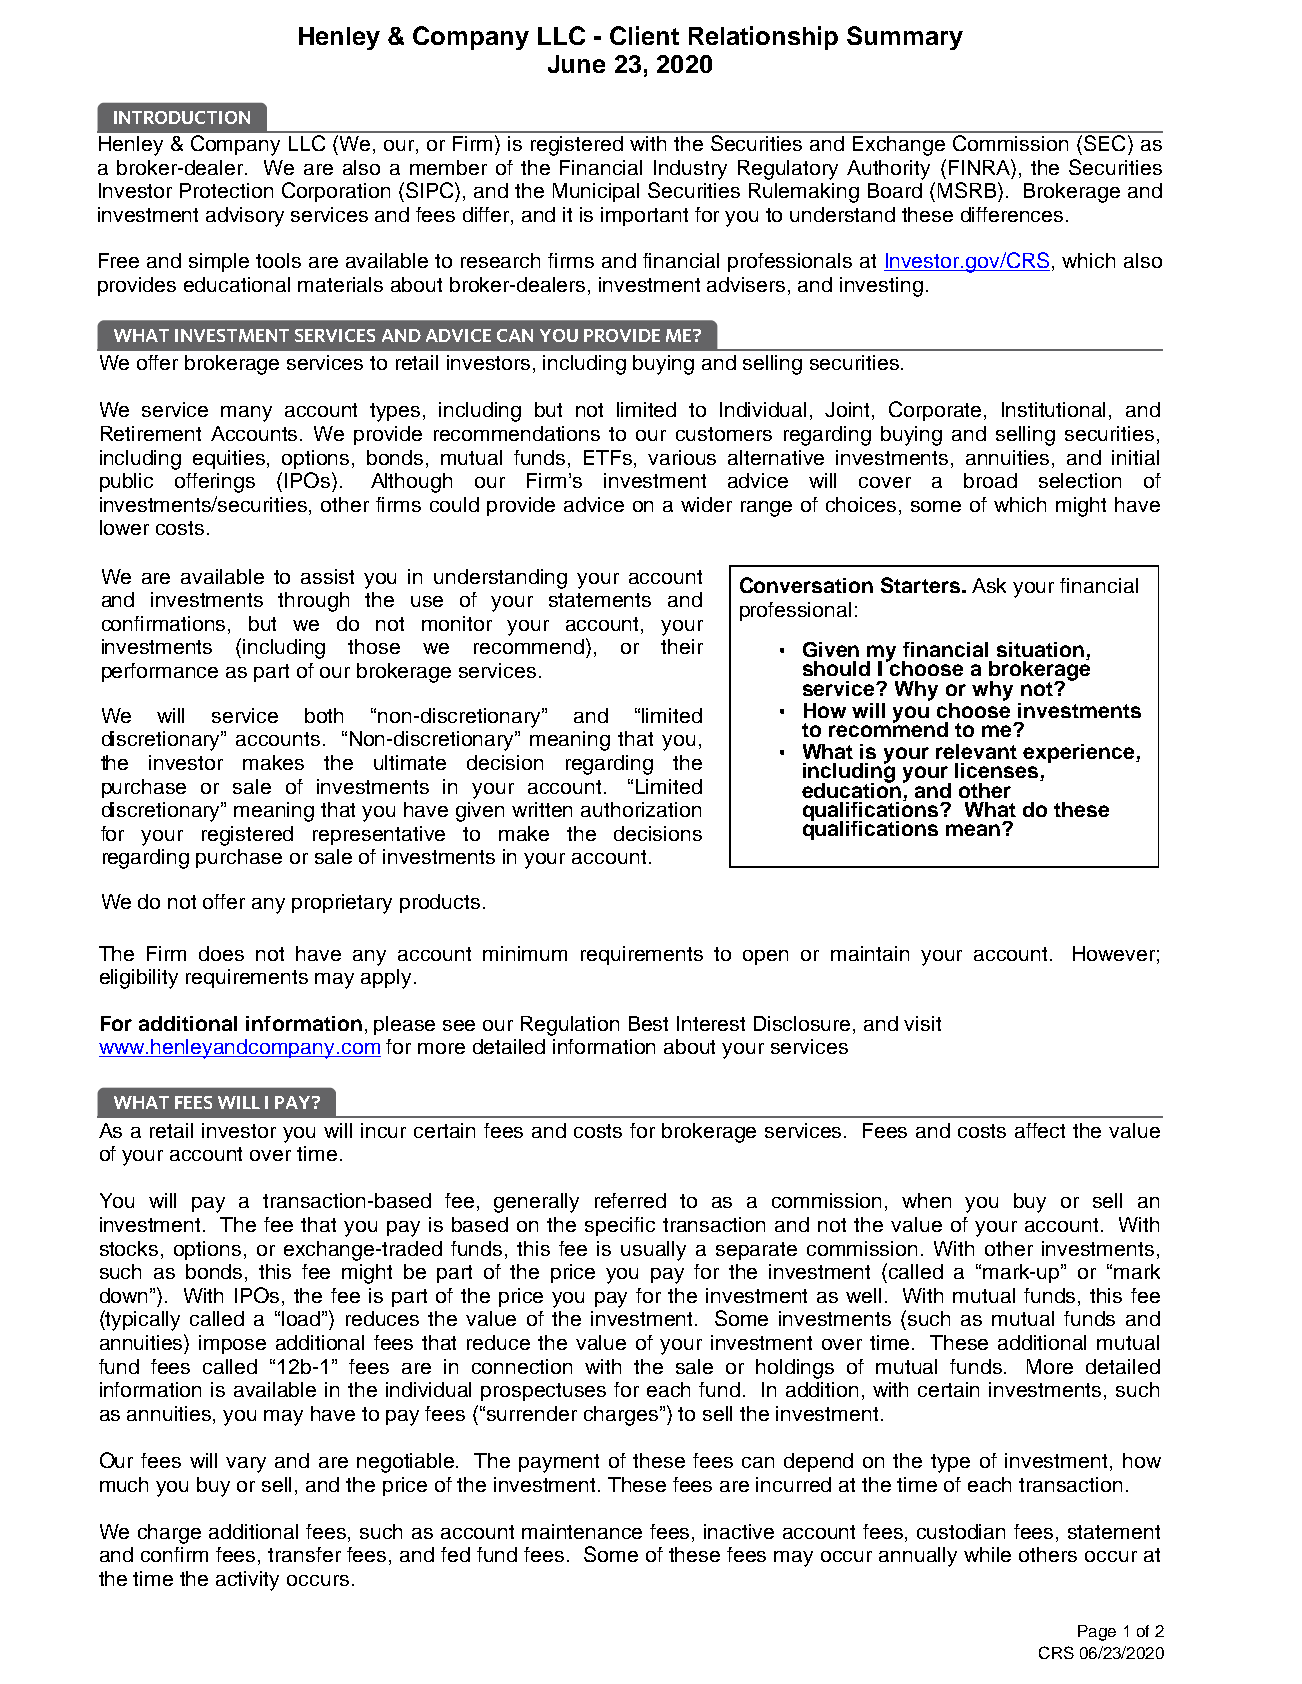 This document has height=1684, width=1302. Describe the element at coordinates (247, 1581) in the document. I see `activity` at that location.
